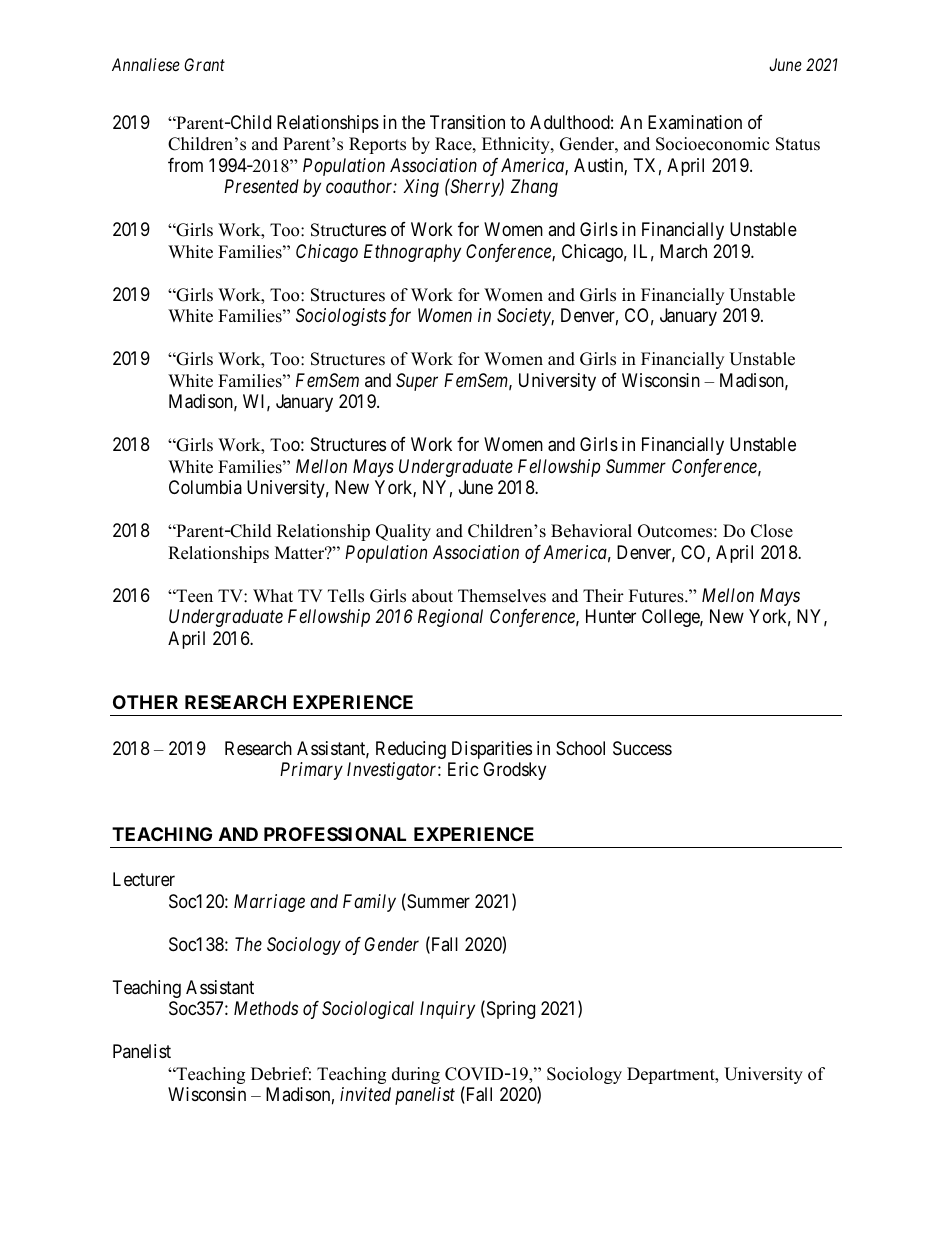 The width and height of the document is (952, 1233). I want to click on Grant, so click(204, 64).
